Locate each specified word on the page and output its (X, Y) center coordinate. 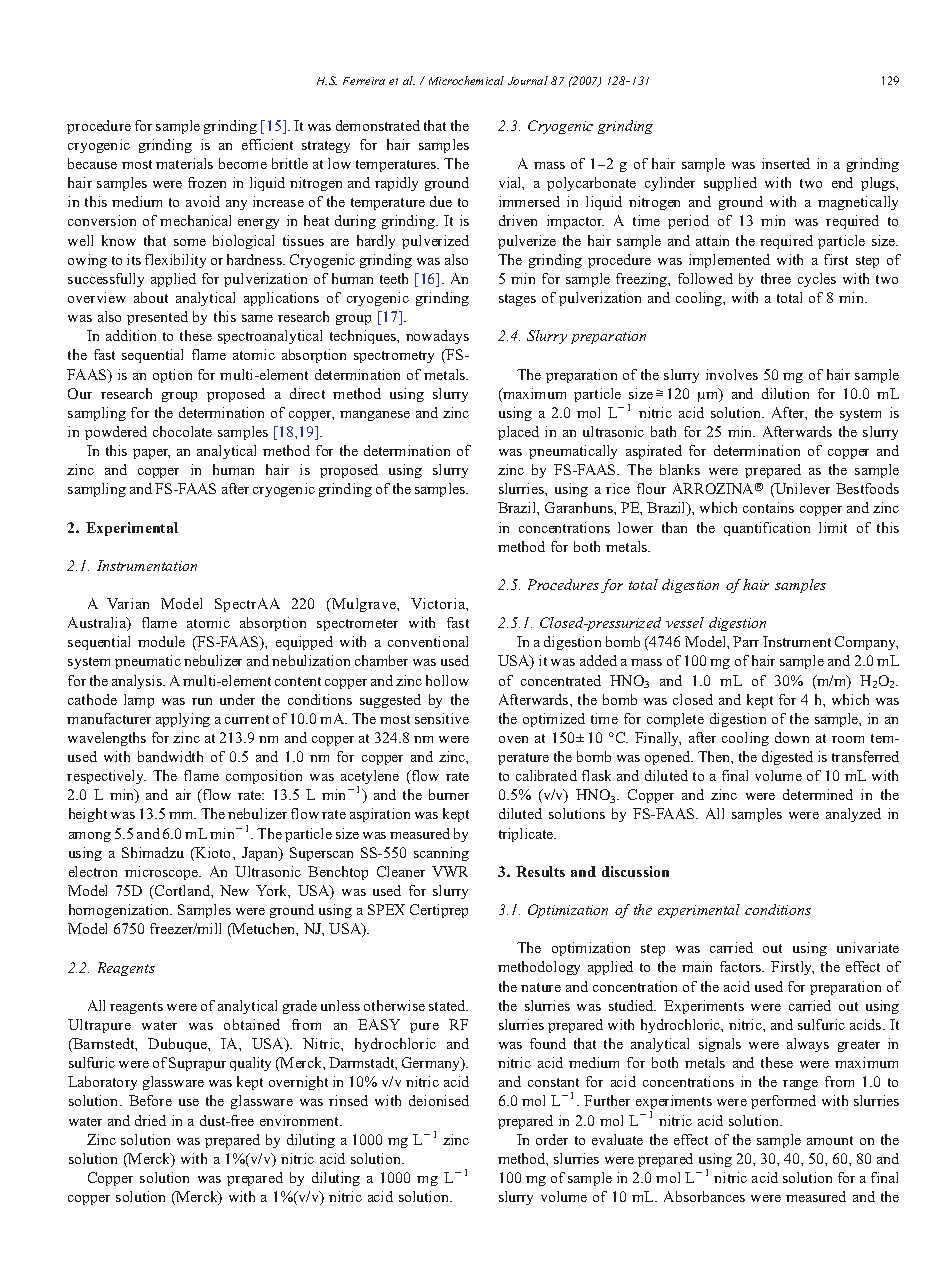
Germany (432, 1064)
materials (184, 163)
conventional (428, 641)
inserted (786, 163)
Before (150, 1100)
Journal (528, 80)
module (161, 641)
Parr (746, 641)
